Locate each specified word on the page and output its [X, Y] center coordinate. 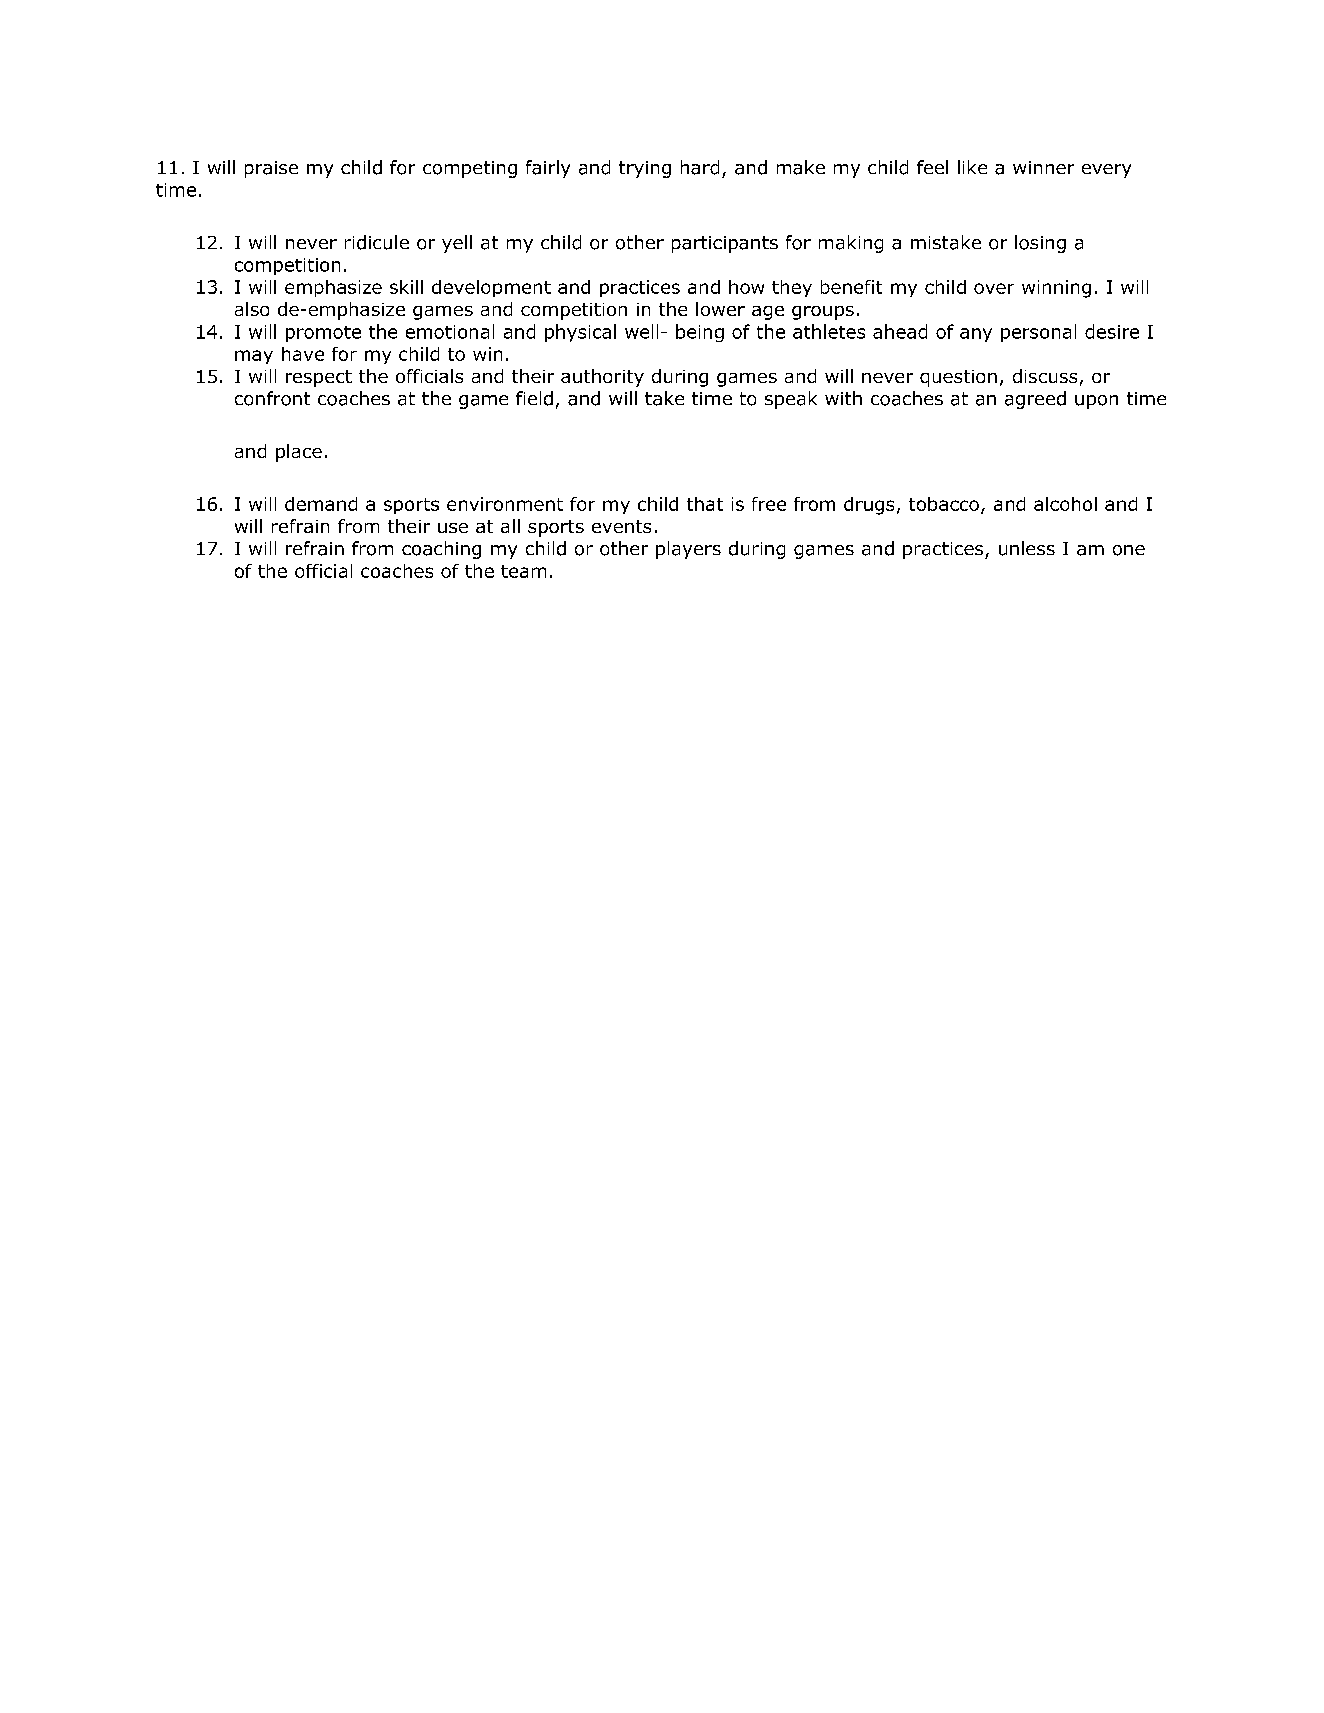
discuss [1045, 376]
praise [271, 169]
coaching [441, 550]
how [746, 287]
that [705, 504]
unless [1027, 548]
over [994, 288]
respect [319, 378]
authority [602, 378]
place [299, 453]
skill [406, 287]
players [688, 550]
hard [700, 167]
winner [1043, 167]
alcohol [1065, 504]
